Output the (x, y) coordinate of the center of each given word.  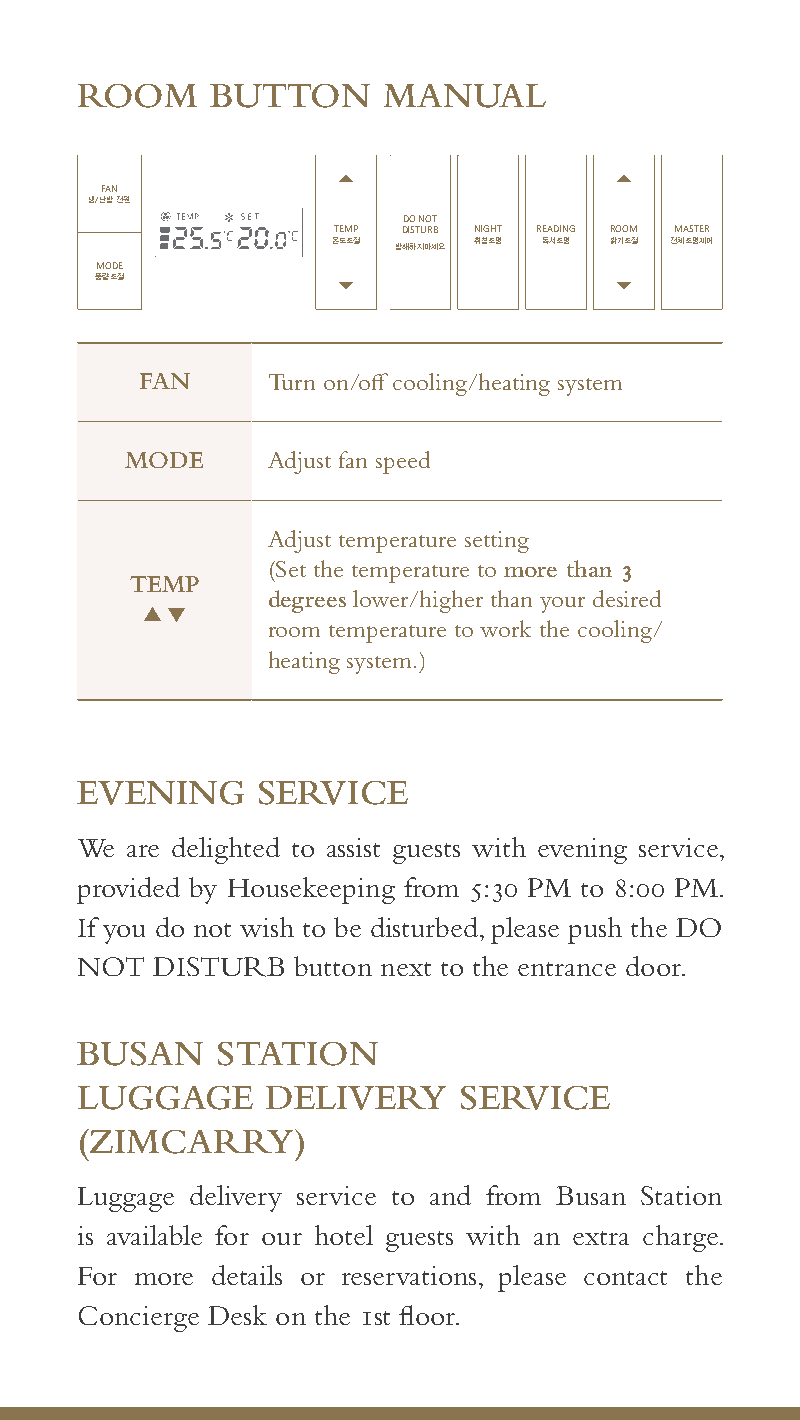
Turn (292, 382)
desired (627, 598)
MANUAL (465, 96)
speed (403, 462)
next (406, 969)
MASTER (692, 228)
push (595, 930)
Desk (237, 1315)
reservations (409, 1275)
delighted (226, 850)
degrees (307, 601)
